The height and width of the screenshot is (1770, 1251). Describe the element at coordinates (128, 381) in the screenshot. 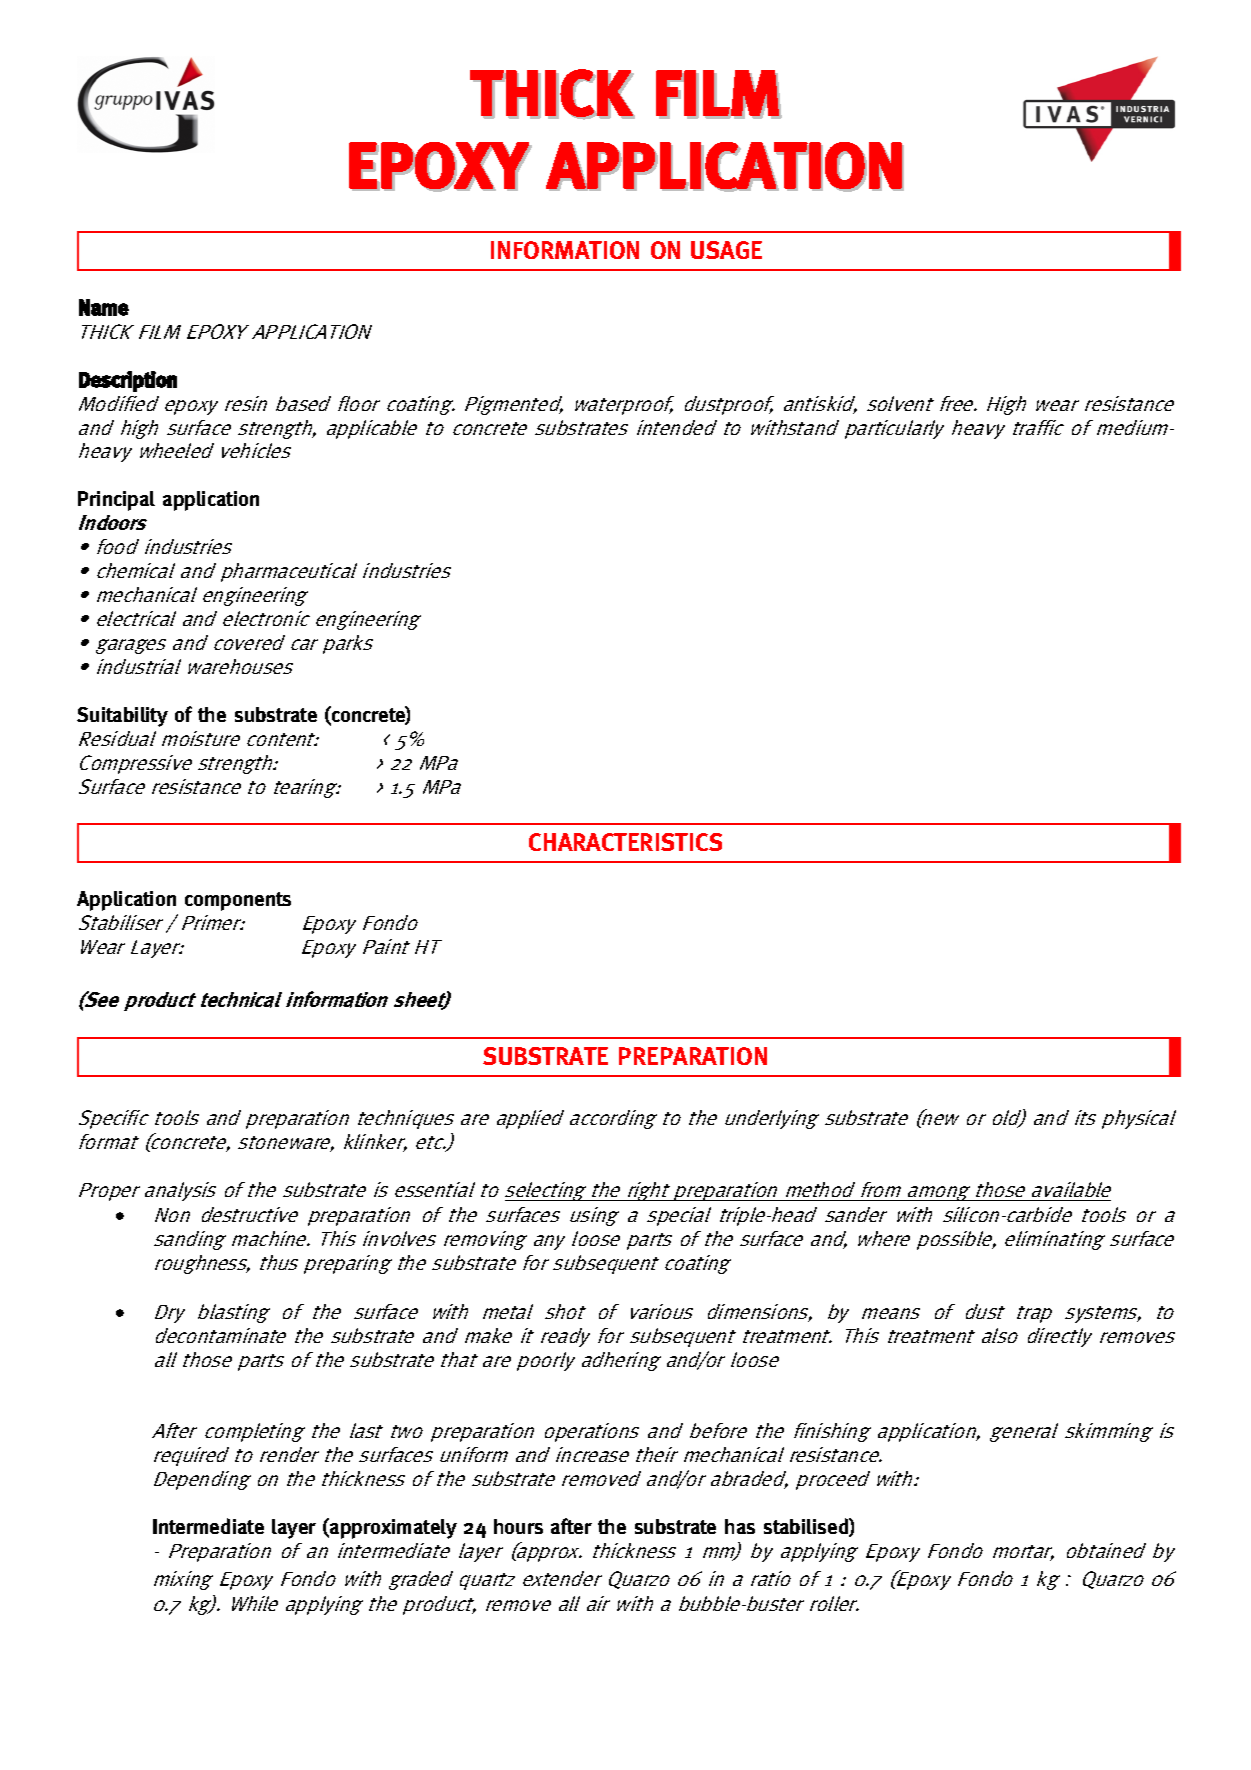

I see `Description` at that location.
